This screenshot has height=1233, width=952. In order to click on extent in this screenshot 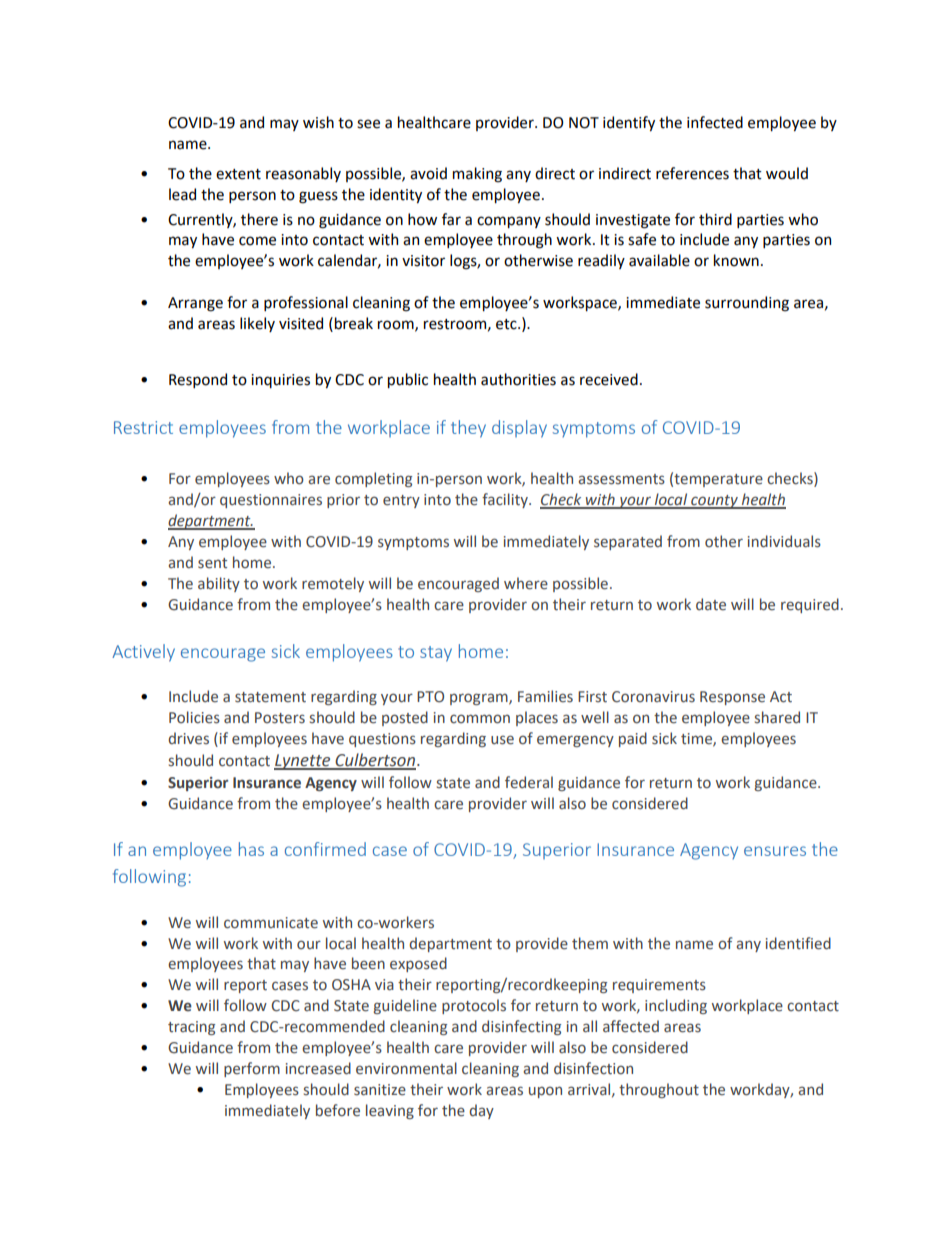, I will do `click(238, 174)`.
